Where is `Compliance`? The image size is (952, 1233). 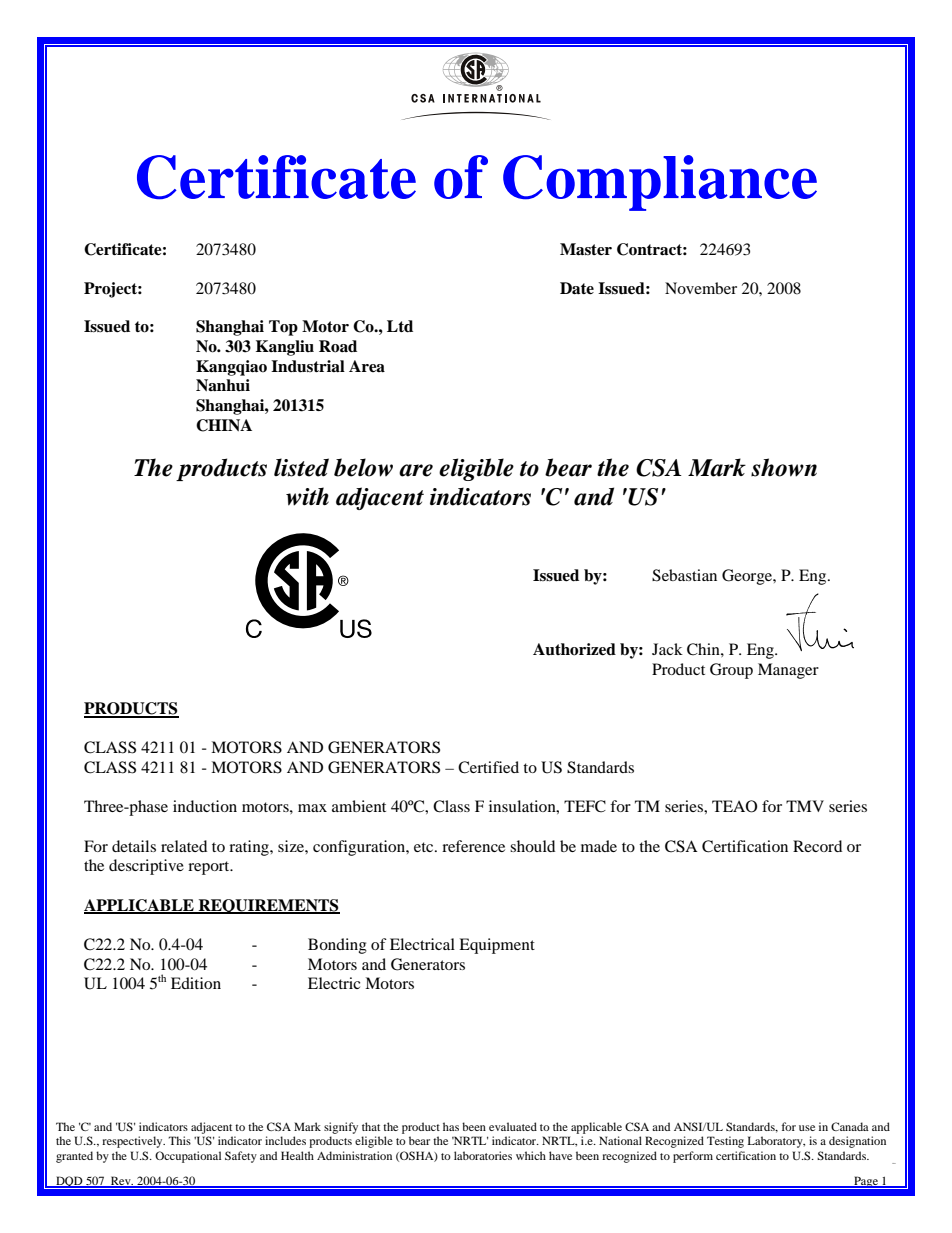 Compliance is located at coordinates (660, 183).
